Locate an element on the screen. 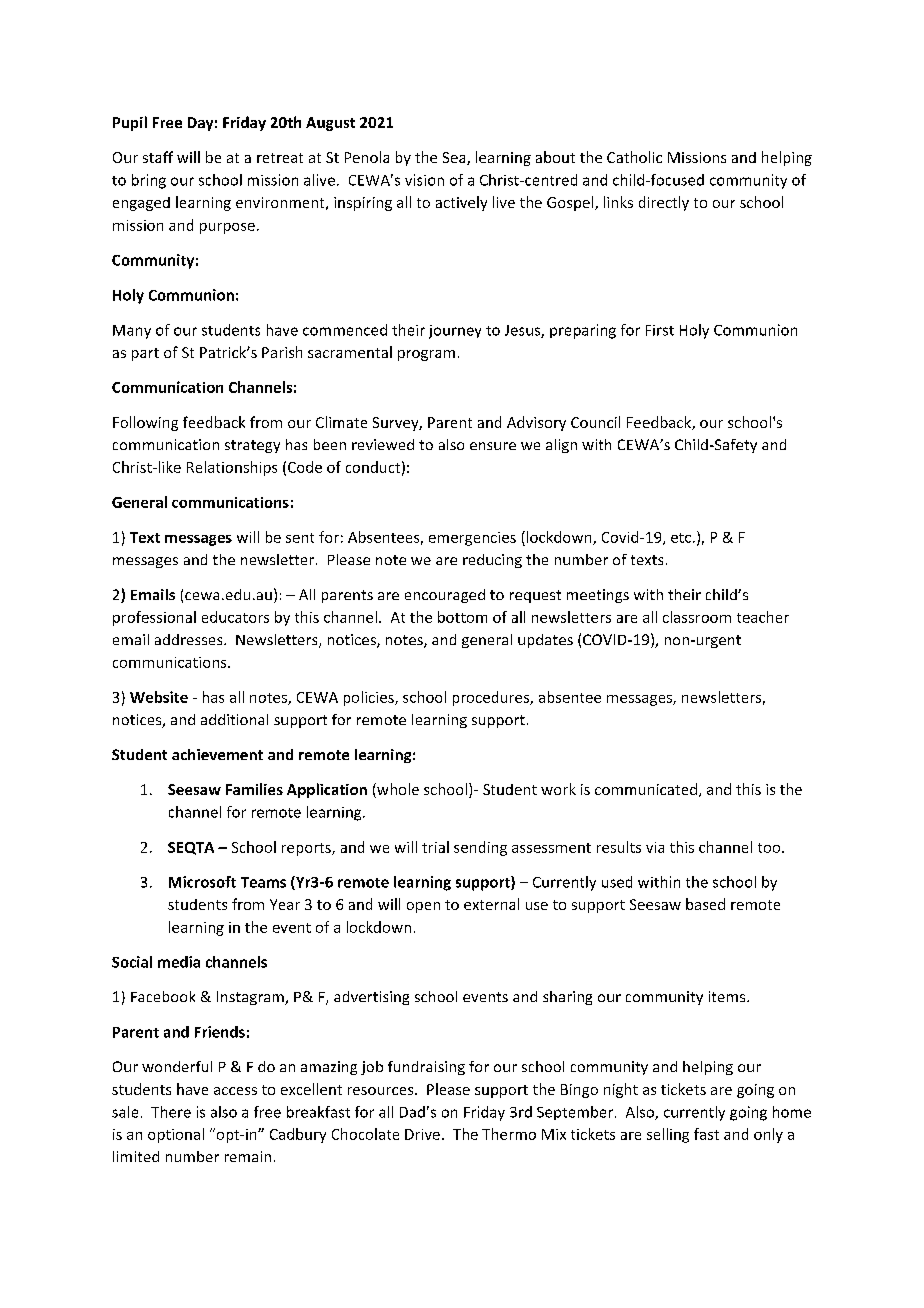 The height and width of the screenshot is (1308, 924). etc is located at coordinates (682, 538).
